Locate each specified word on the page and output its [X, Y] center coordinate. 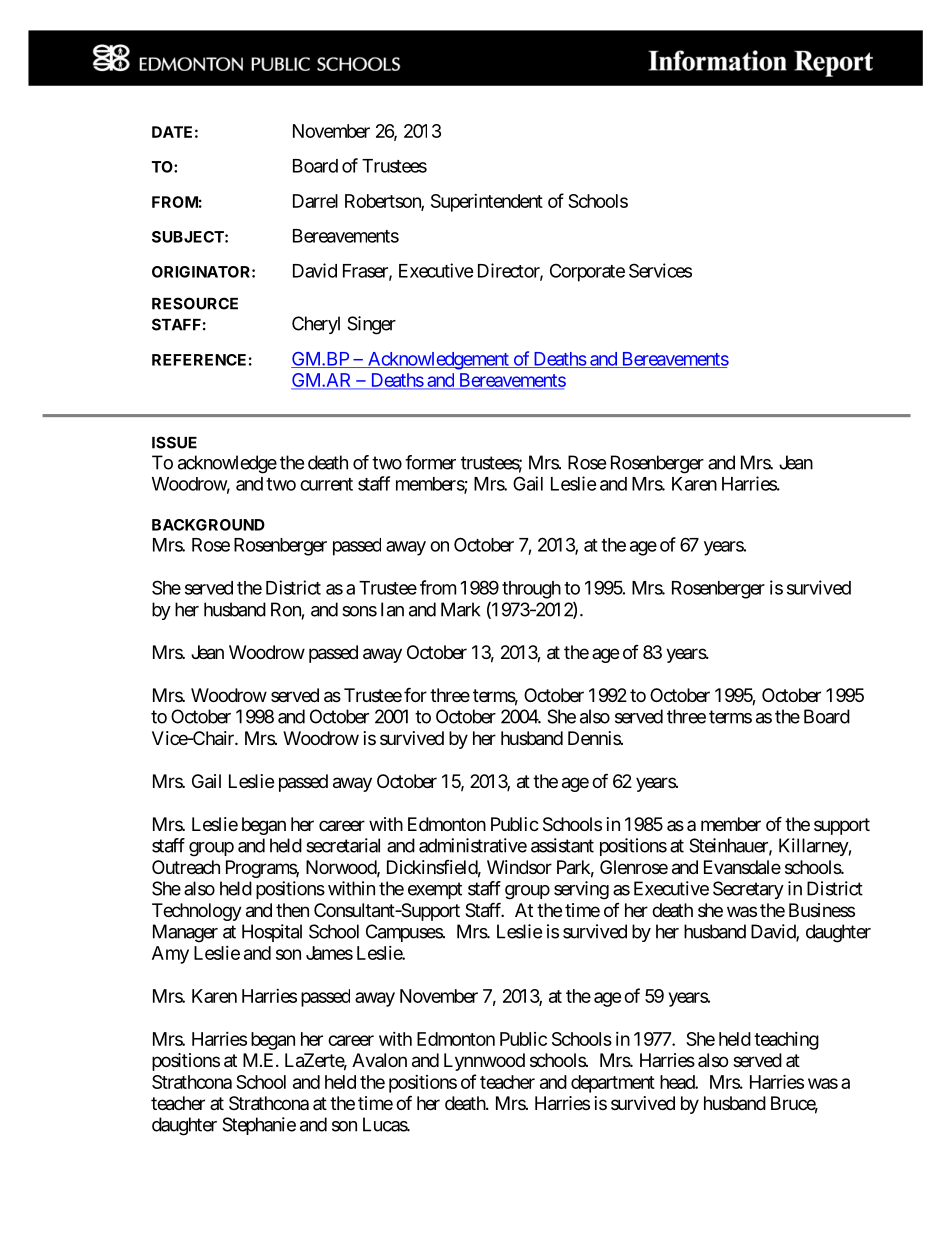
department [613, 1084]
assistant [562, 845]
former [430, 462]
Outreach [186, 867]
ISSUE [174, 442]
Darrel [315, 201]
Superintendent [487, 203]
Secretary [748, 890]
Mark [461, 609]
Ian [392, 609]
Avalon [379, 1060]
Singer [371, 325]
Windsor [519, 867]
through [531, 590]
